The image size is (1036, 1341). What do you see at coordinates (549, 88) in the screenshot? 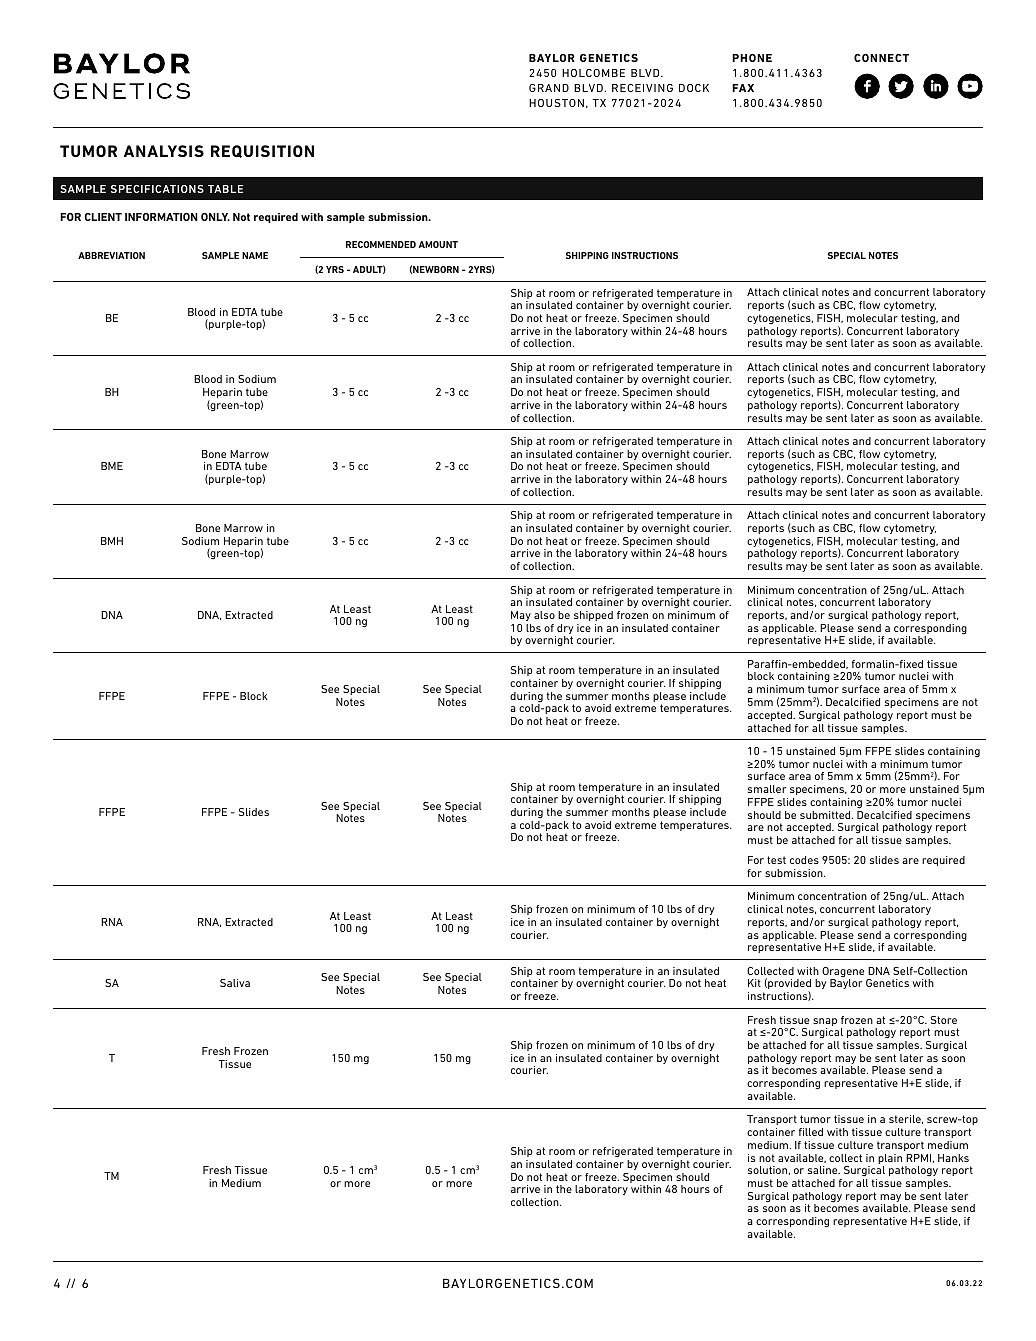
I see `GRAND` at bounding box center [549, 88].
